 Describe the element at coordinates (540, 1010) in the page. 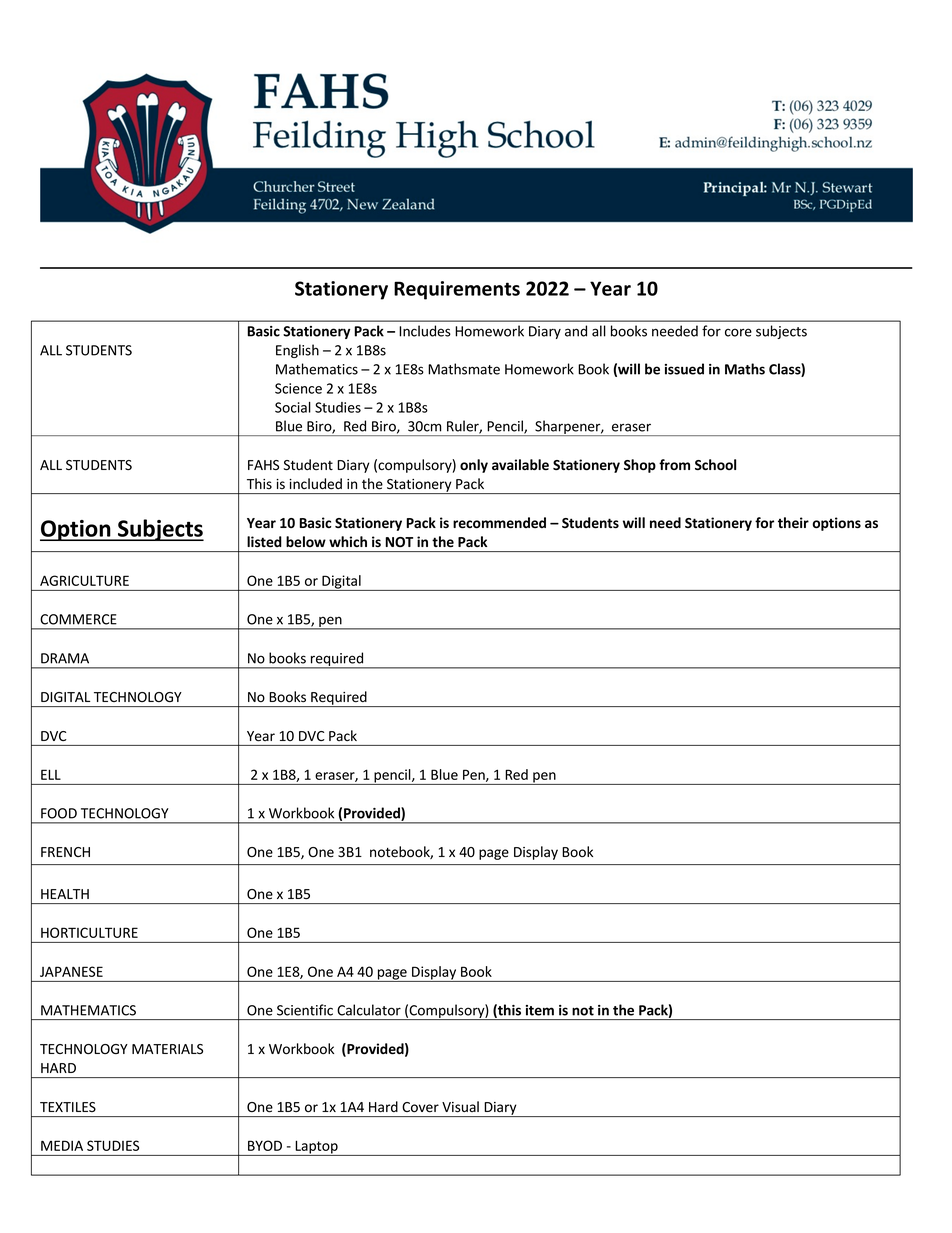

I see `item` at that location.
